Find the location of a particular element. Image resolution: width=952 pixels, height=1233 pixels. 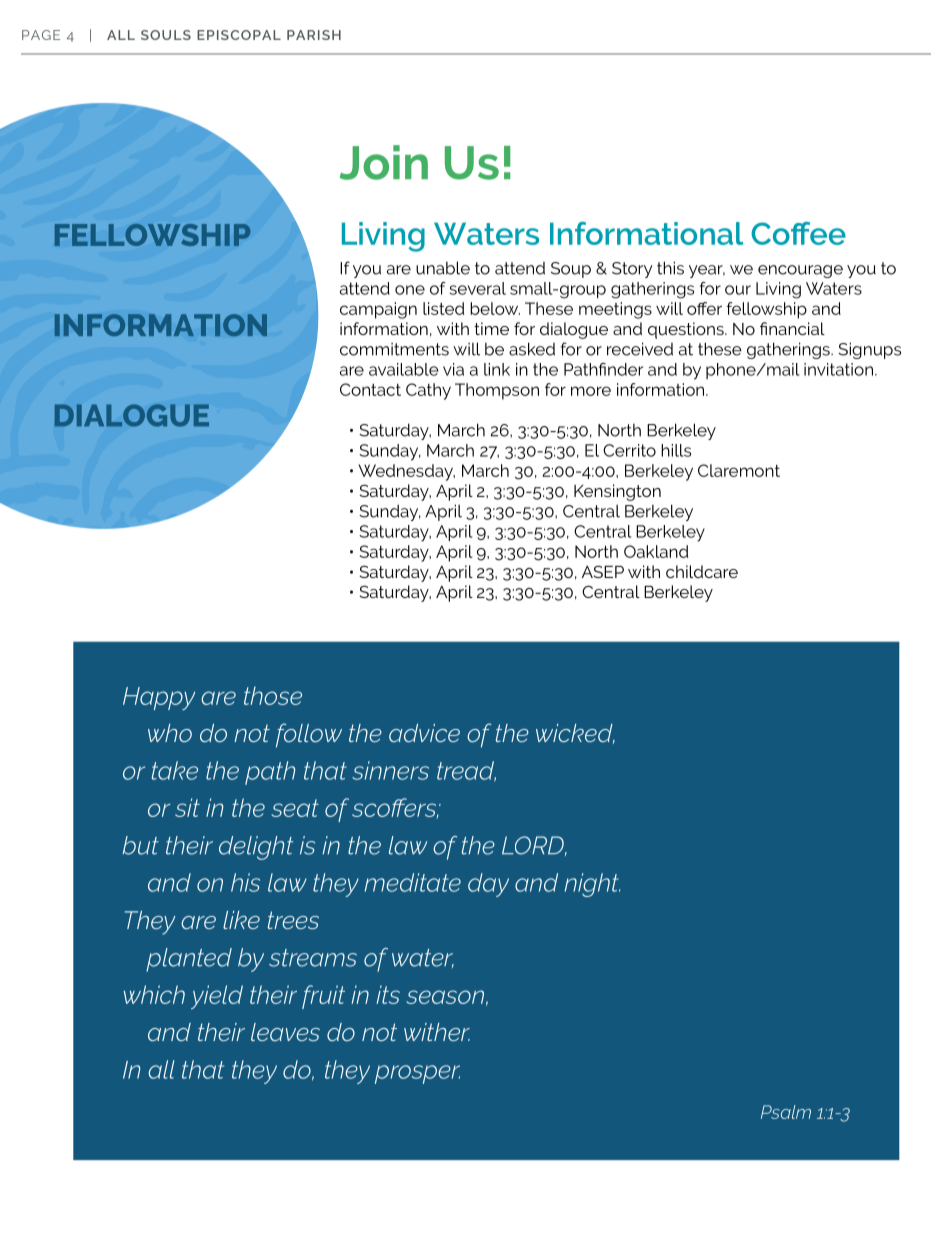

invitation is located at coordinates (838, 369).
